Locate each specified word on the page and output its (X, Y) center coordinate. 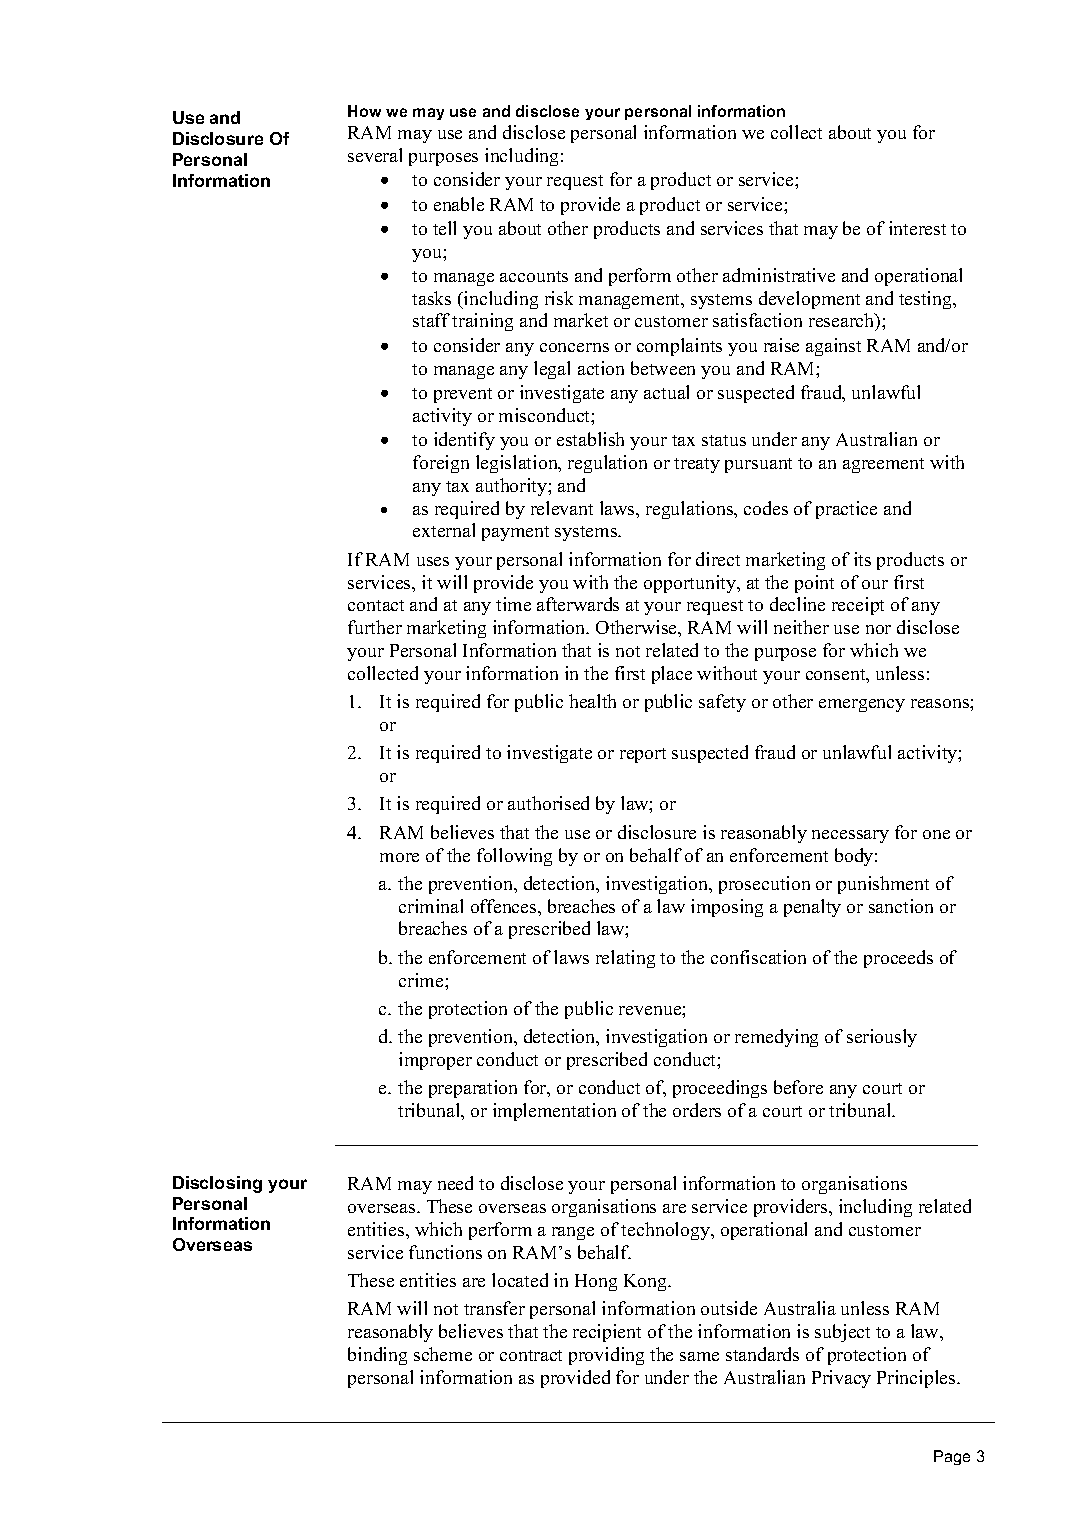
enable (459, 204)
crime (422, 980)
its (862, 559)
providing (606, 1356)
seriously (882, 1038)
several (375, 155)
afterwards (578, 604)
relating (625, 959)
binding (377, 1356)
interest (917, 228)
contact (376, 605)
